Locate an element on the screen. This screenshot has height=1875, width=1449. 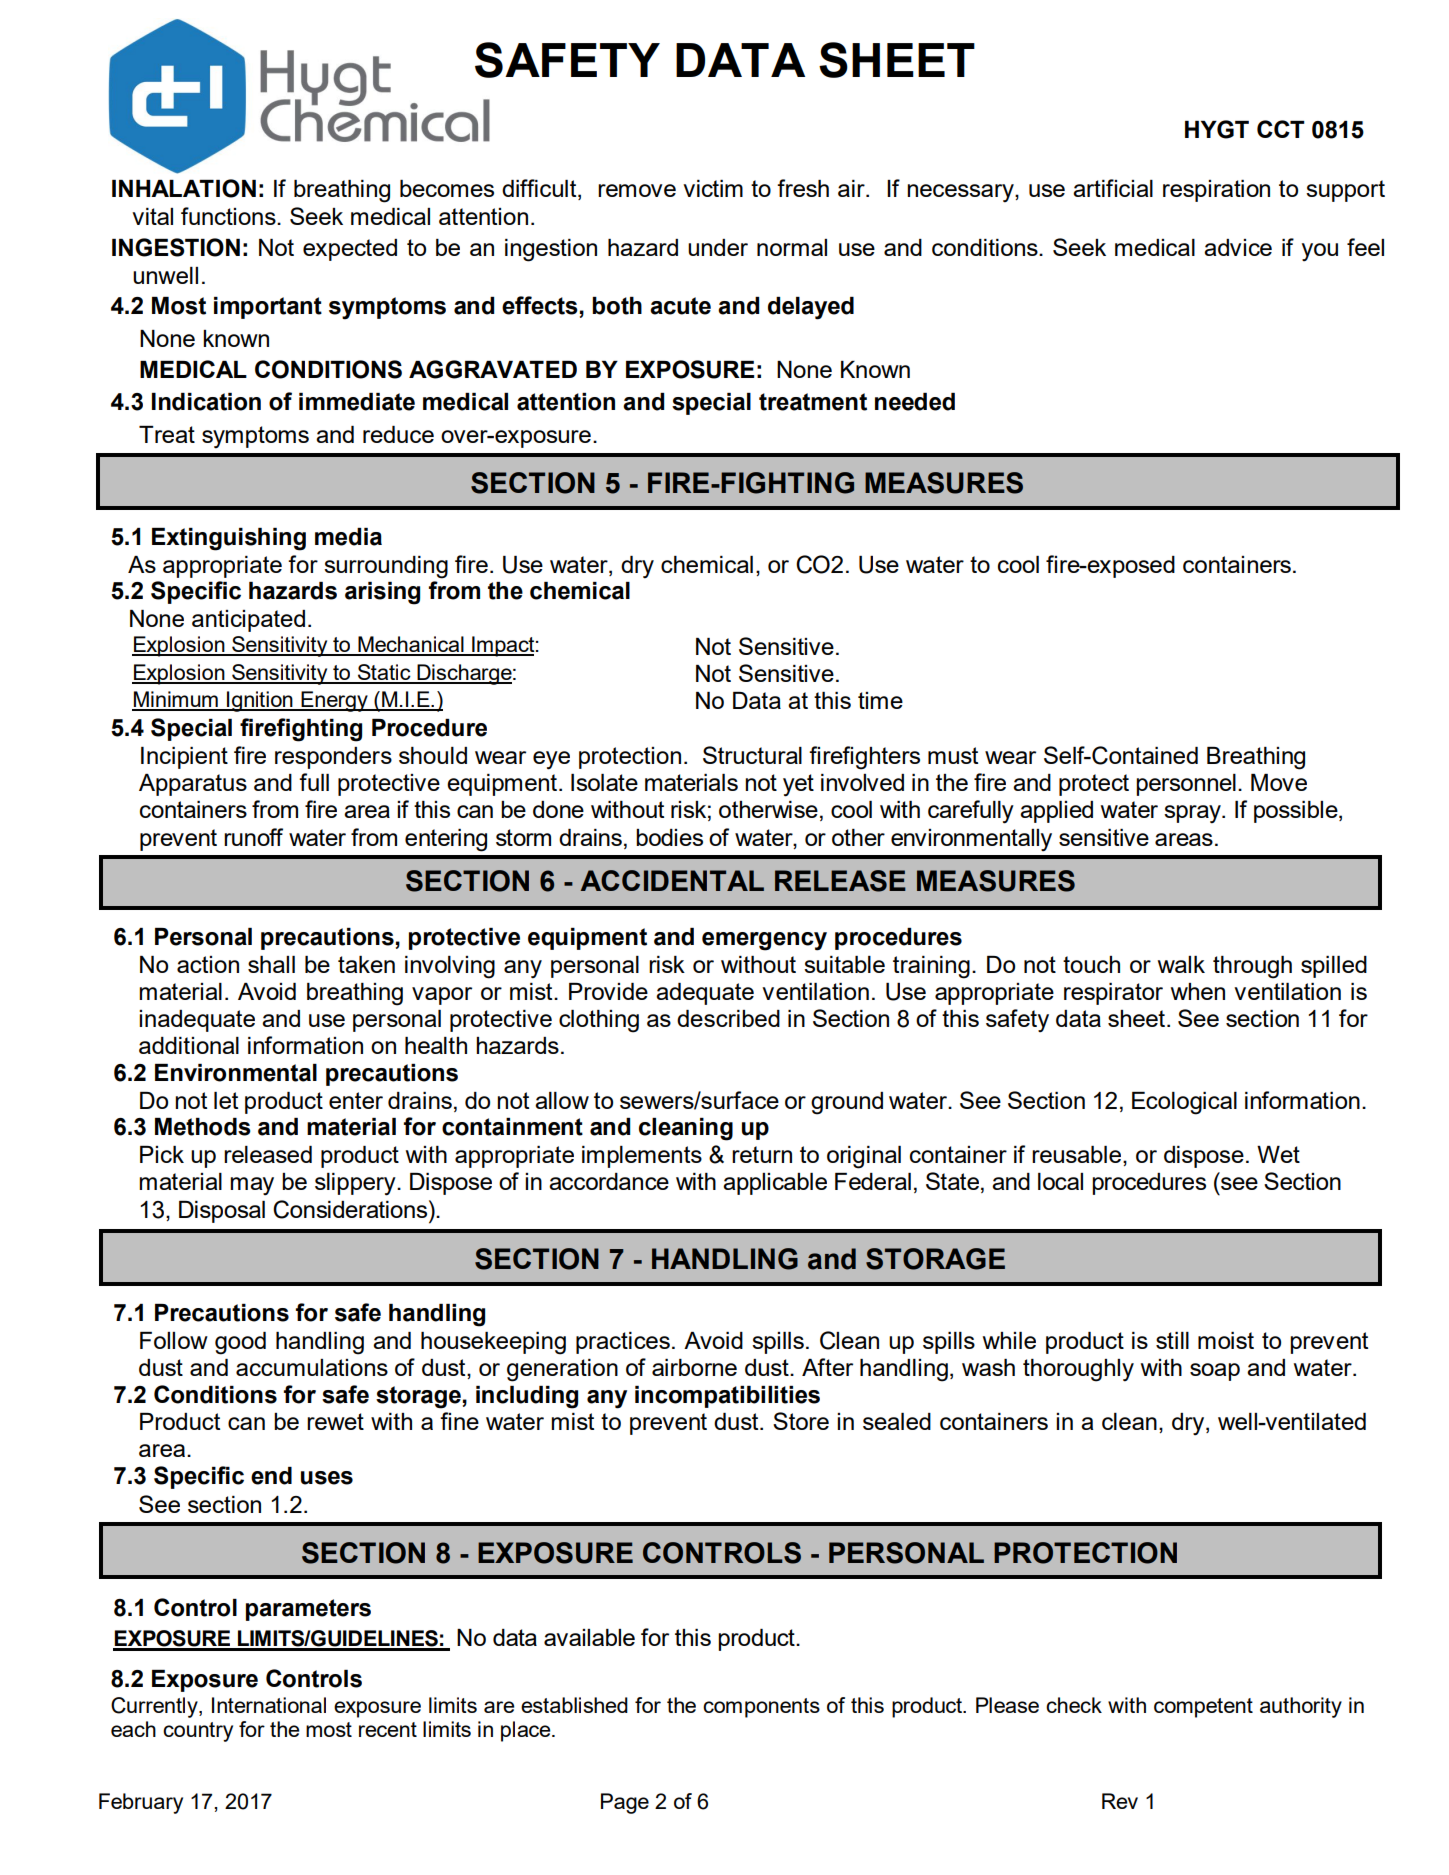
emergency is located at coordinates (764, 941).
